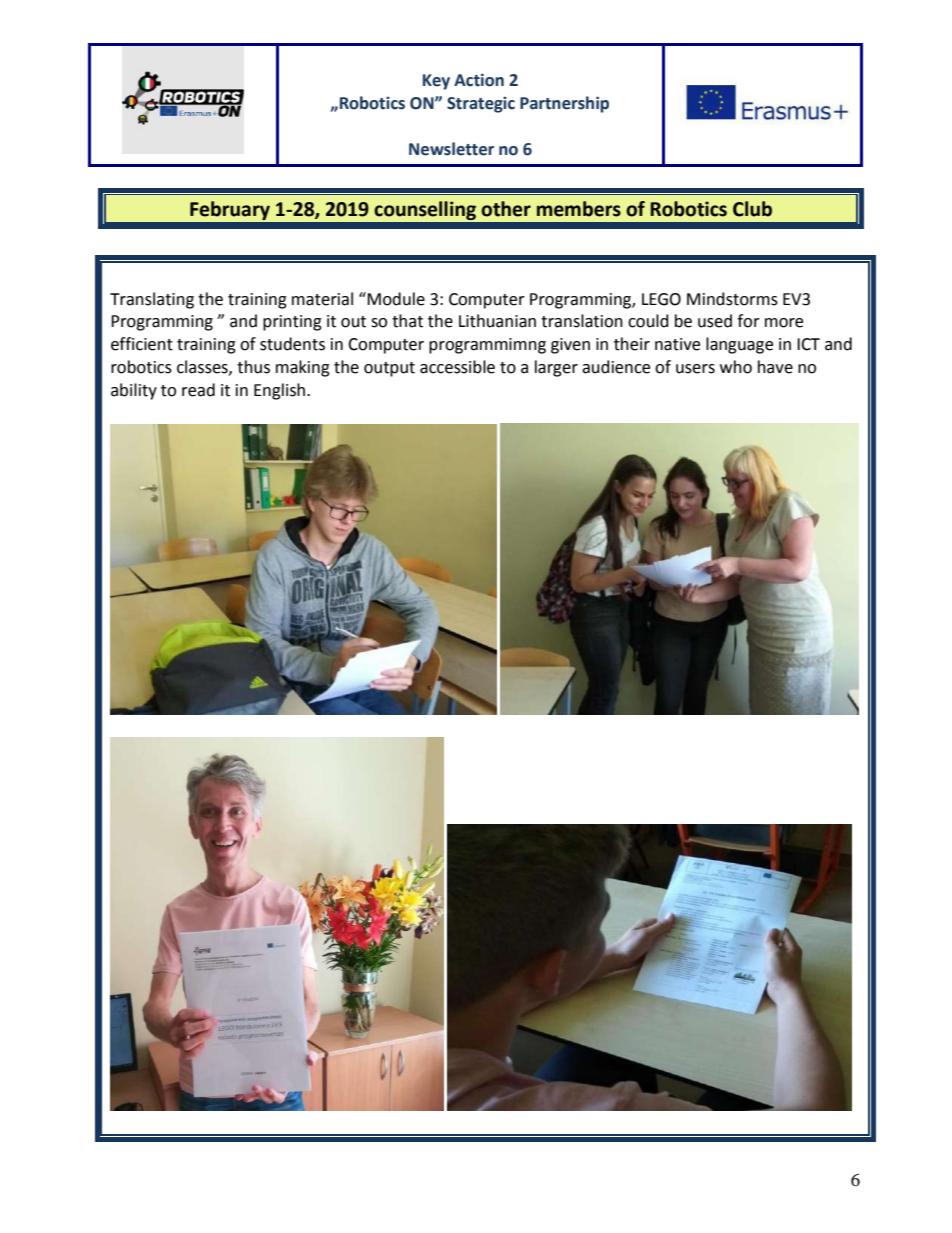  What do you see at coordinates (457, 367) in the document?
I see `accessible` at bounding box center [457, 367].
